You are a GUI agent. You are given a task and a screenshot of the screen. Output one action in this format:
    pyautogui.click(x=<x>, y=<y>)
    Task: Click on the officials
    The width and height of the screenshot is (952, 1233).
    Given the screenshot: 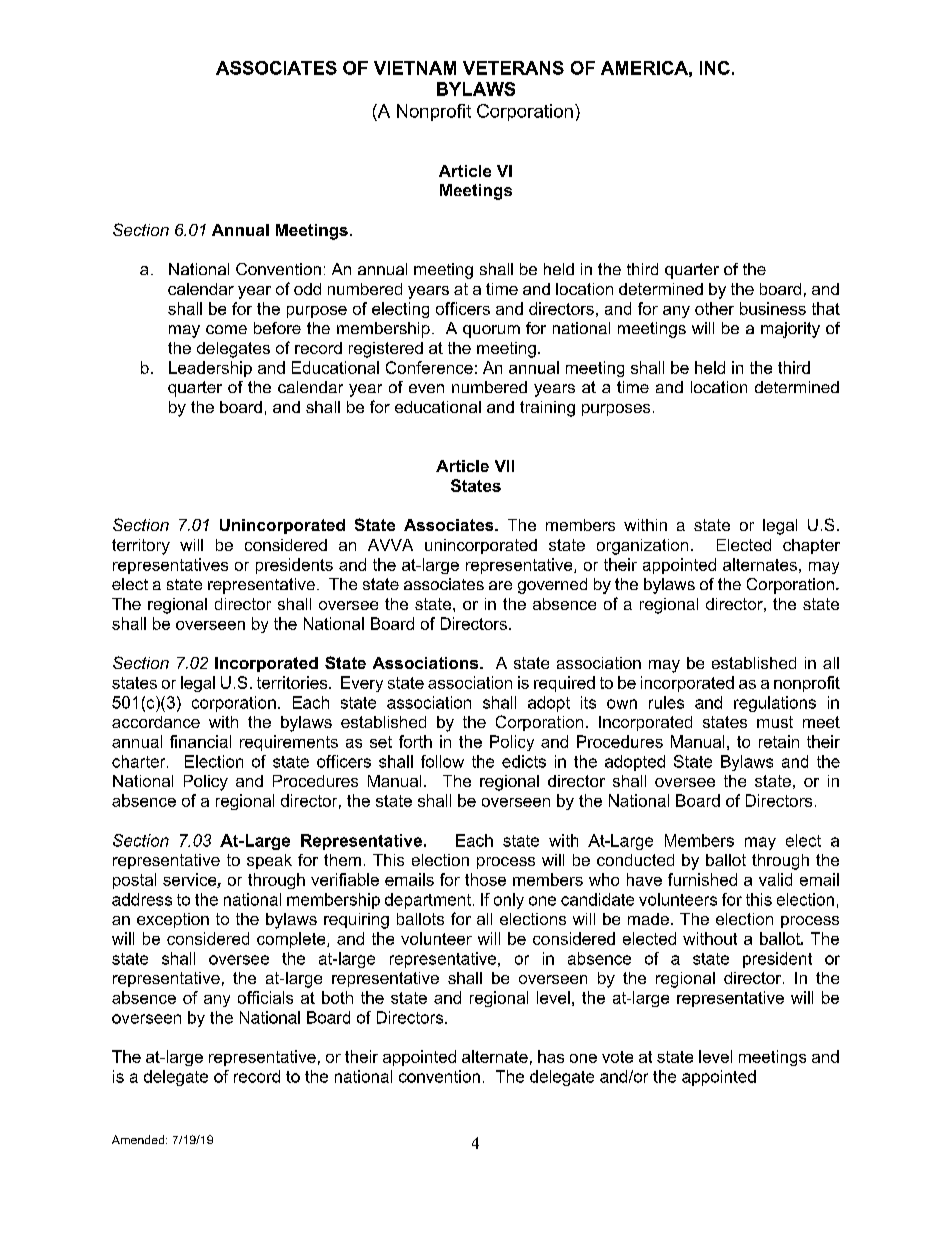 What is the action you would take?
    pyautogui.click(x=265, y=997)
